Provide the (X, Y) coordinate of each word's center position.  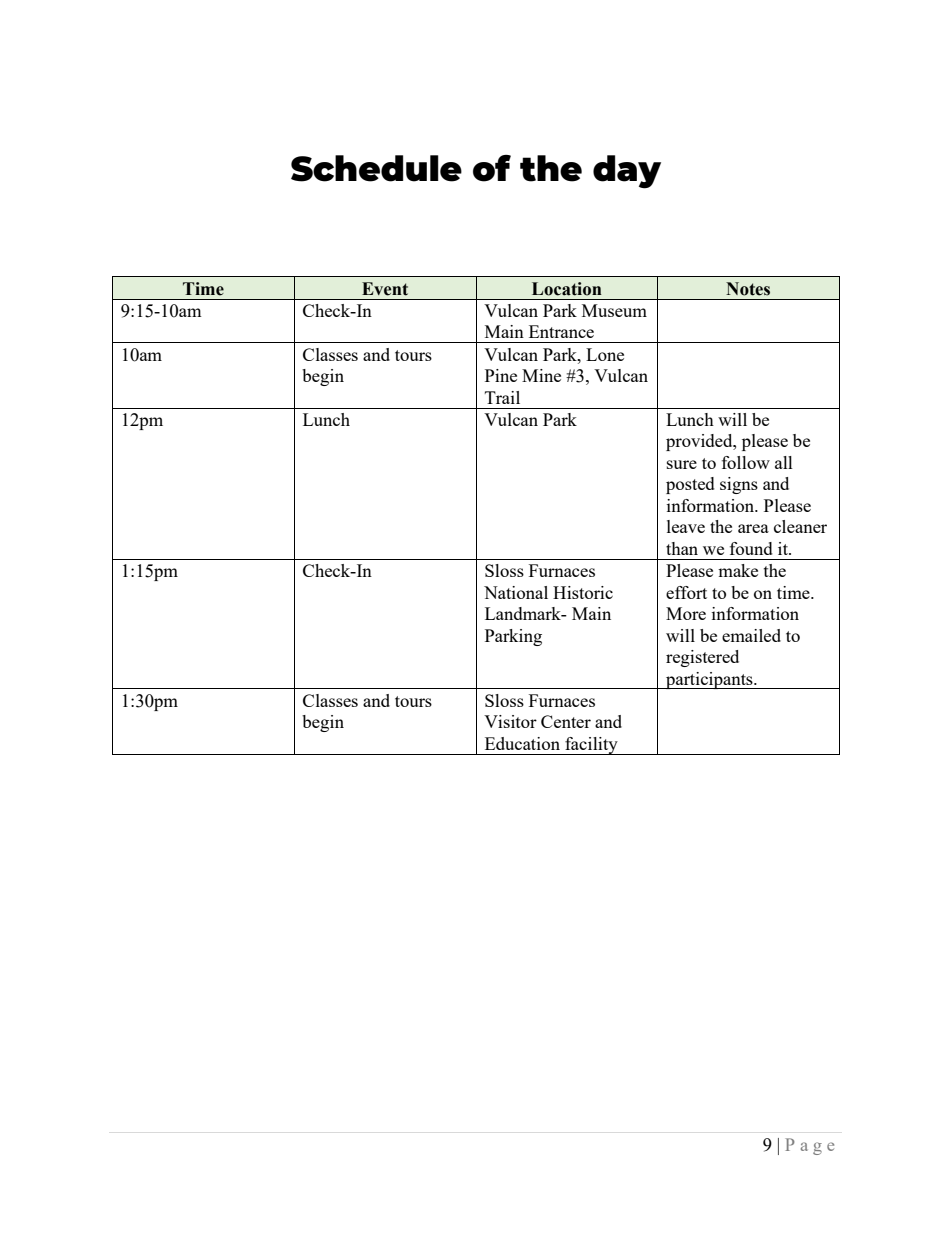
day (627, 172)
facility (591, 746)
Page (809, 1146)
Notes (748, 289)
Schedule (376, 168)
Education (522, 743)
